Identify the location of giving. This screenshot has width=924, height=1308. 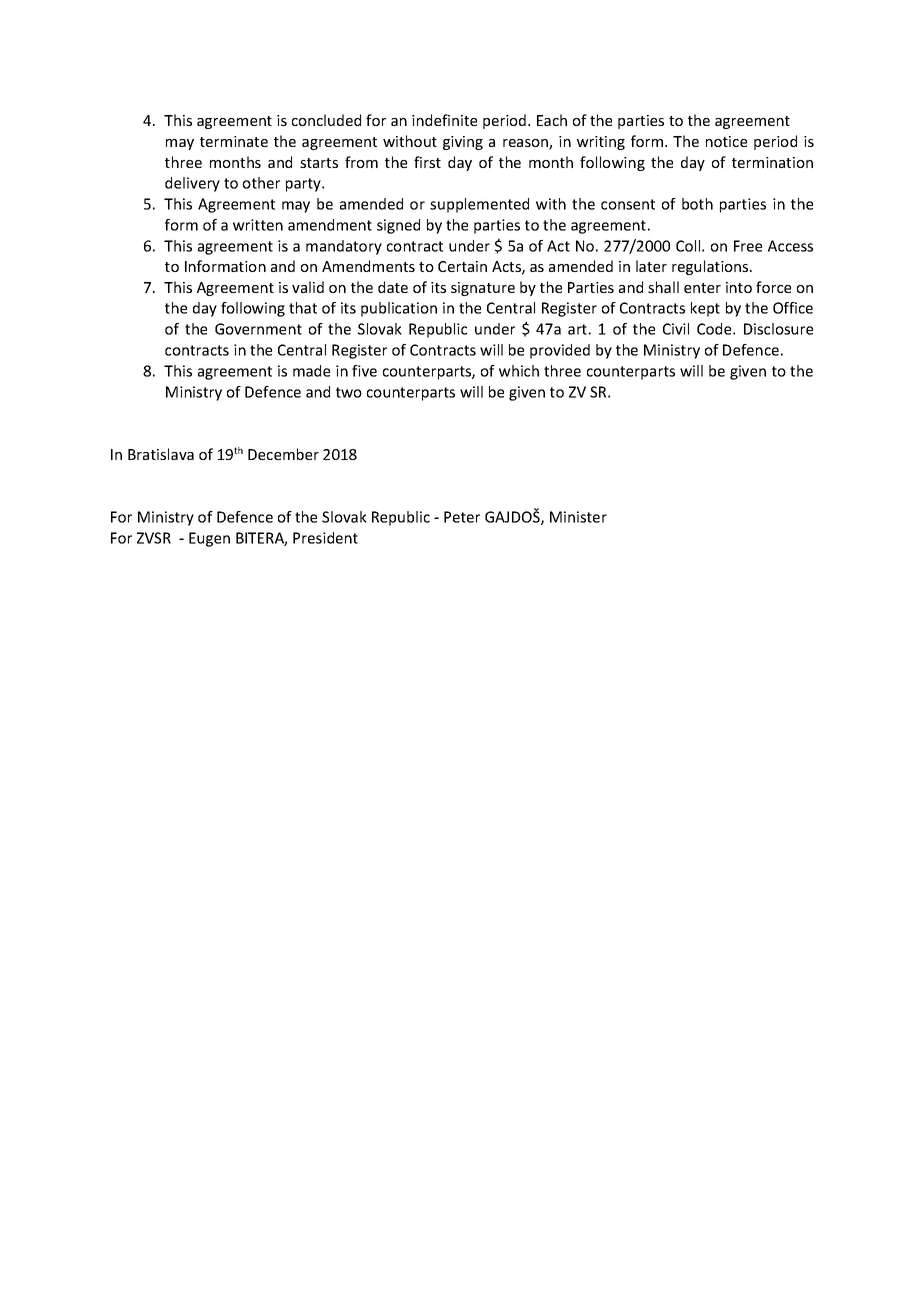
(463, 143).
